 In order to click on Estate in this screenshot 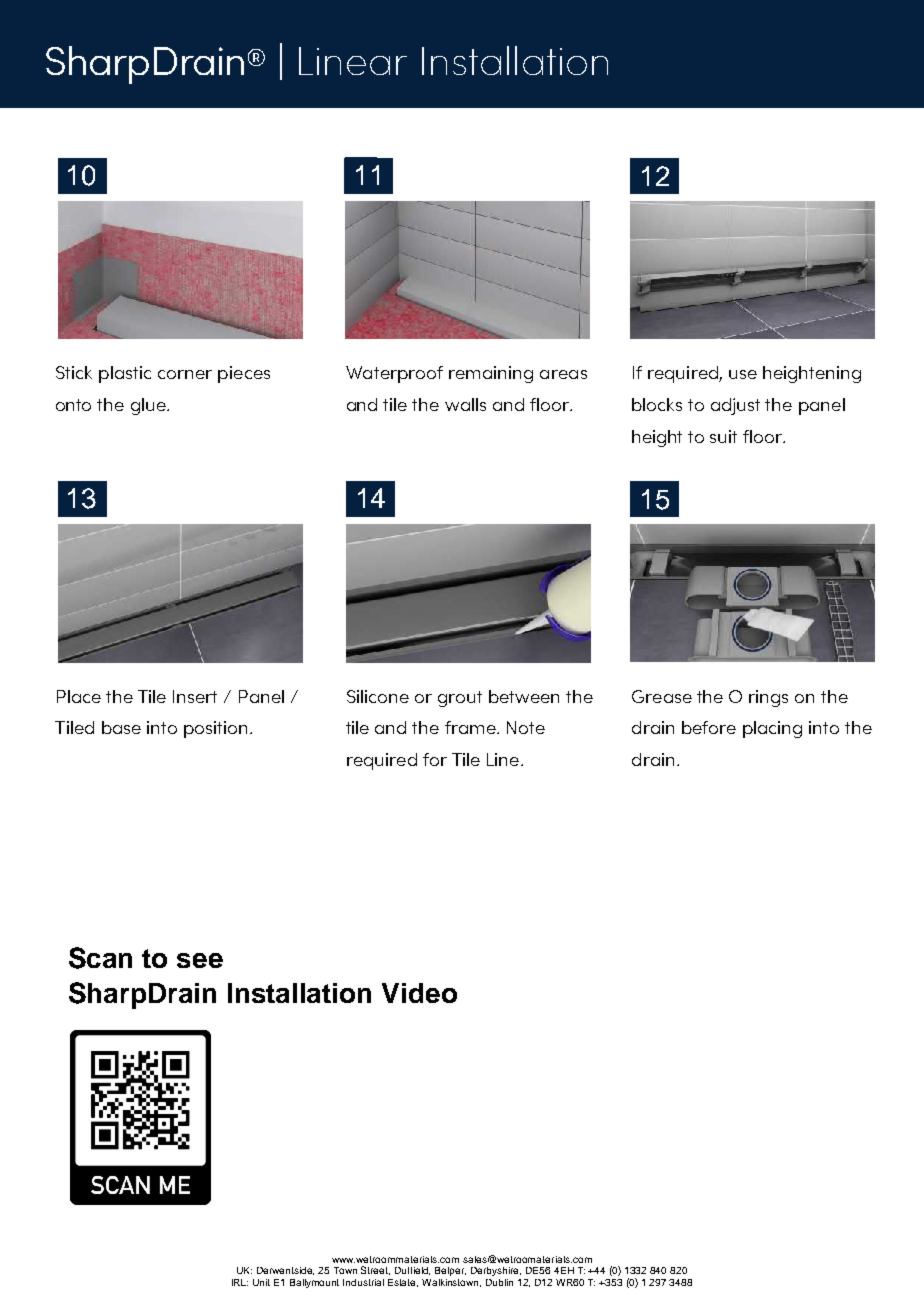, I will do `click(403, 1283)`.
